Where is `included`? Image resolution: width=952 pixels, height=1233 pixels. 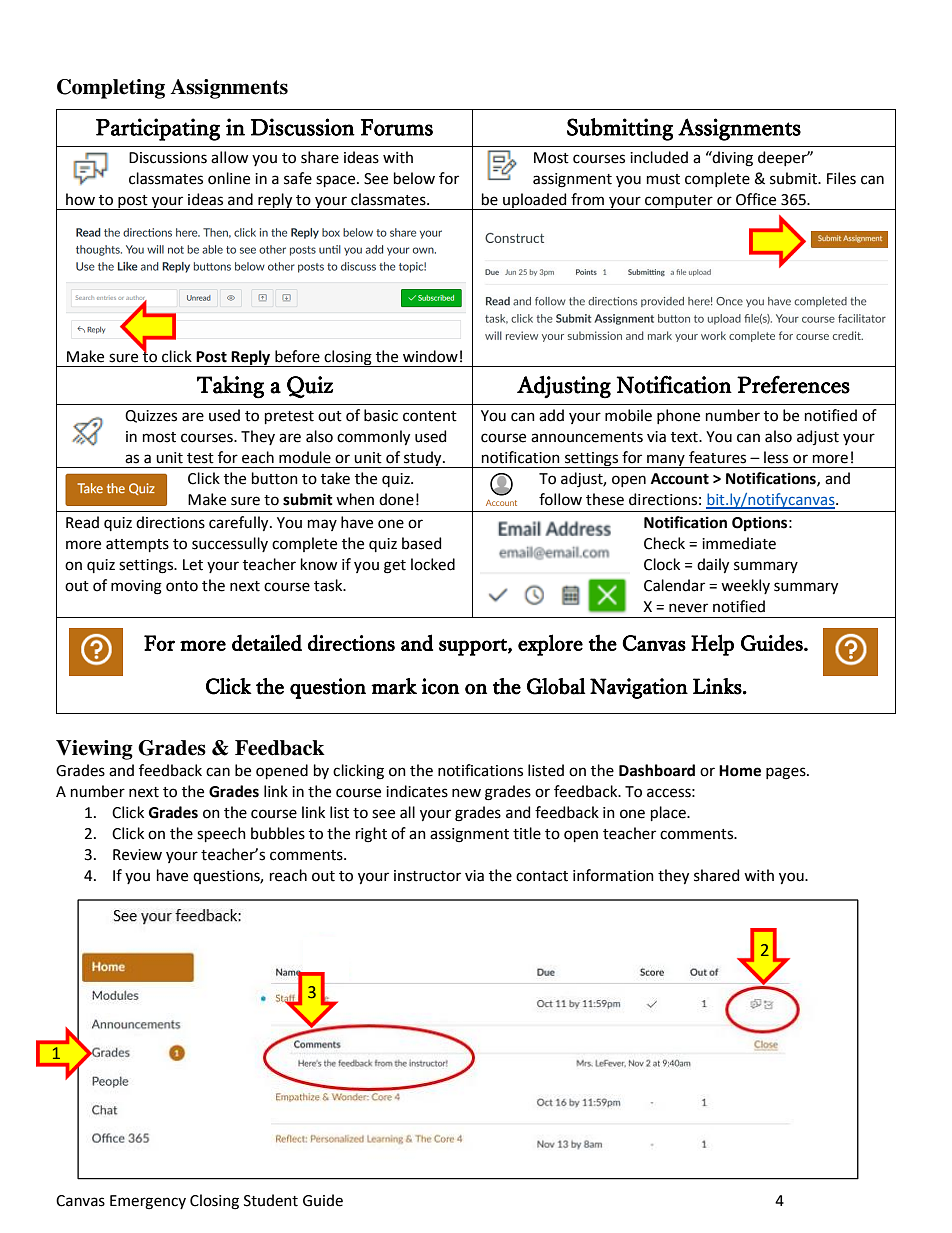
included is located at coordinates (659, 157).
